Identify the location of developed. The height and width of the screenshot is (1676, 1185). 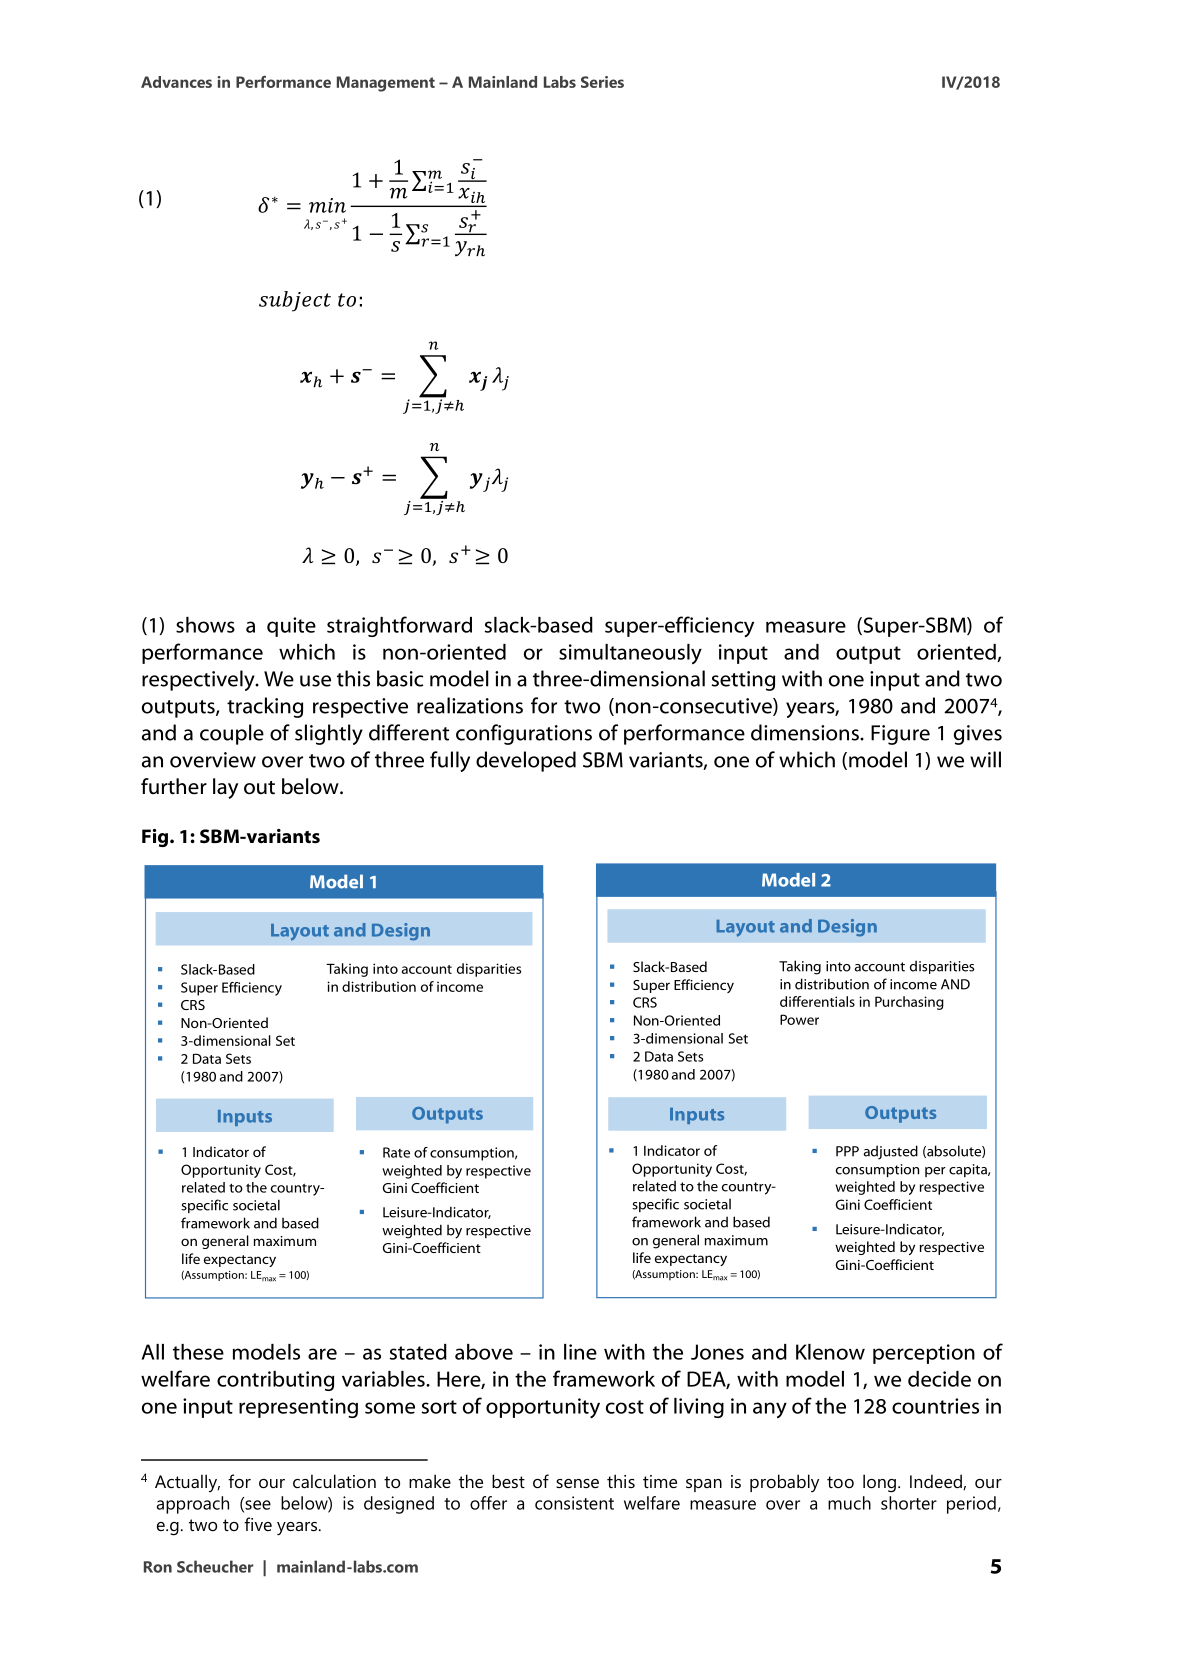
(526, 761).
